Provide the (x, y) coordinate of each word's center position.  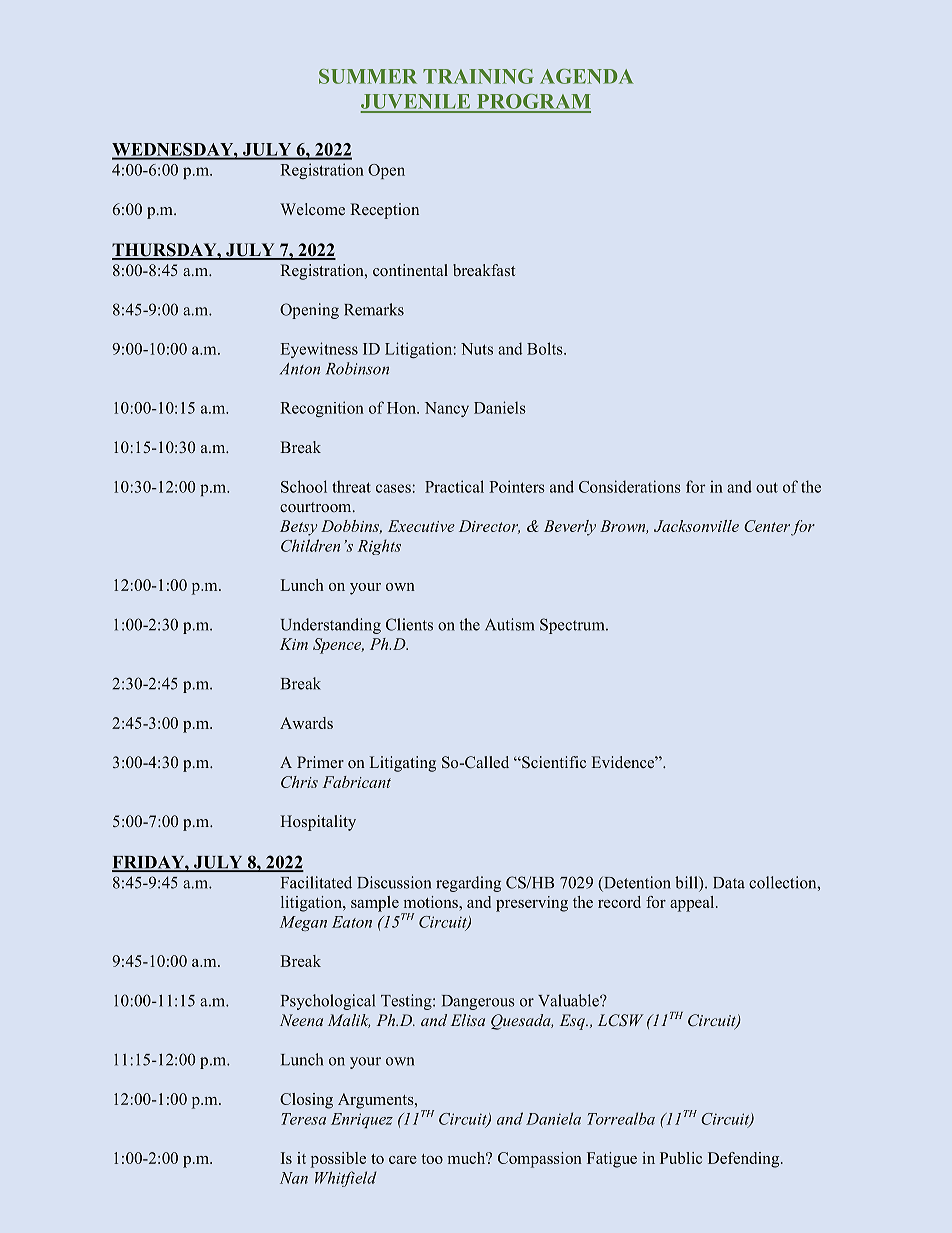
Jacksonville (696, 526)
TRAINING (478, 76)
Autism (509, 624)
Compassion (540, 1160)
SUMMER (368, 76)
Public (681, 1158)
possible (338, 1160)
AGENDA (587, 76)
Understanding (331, 626)
